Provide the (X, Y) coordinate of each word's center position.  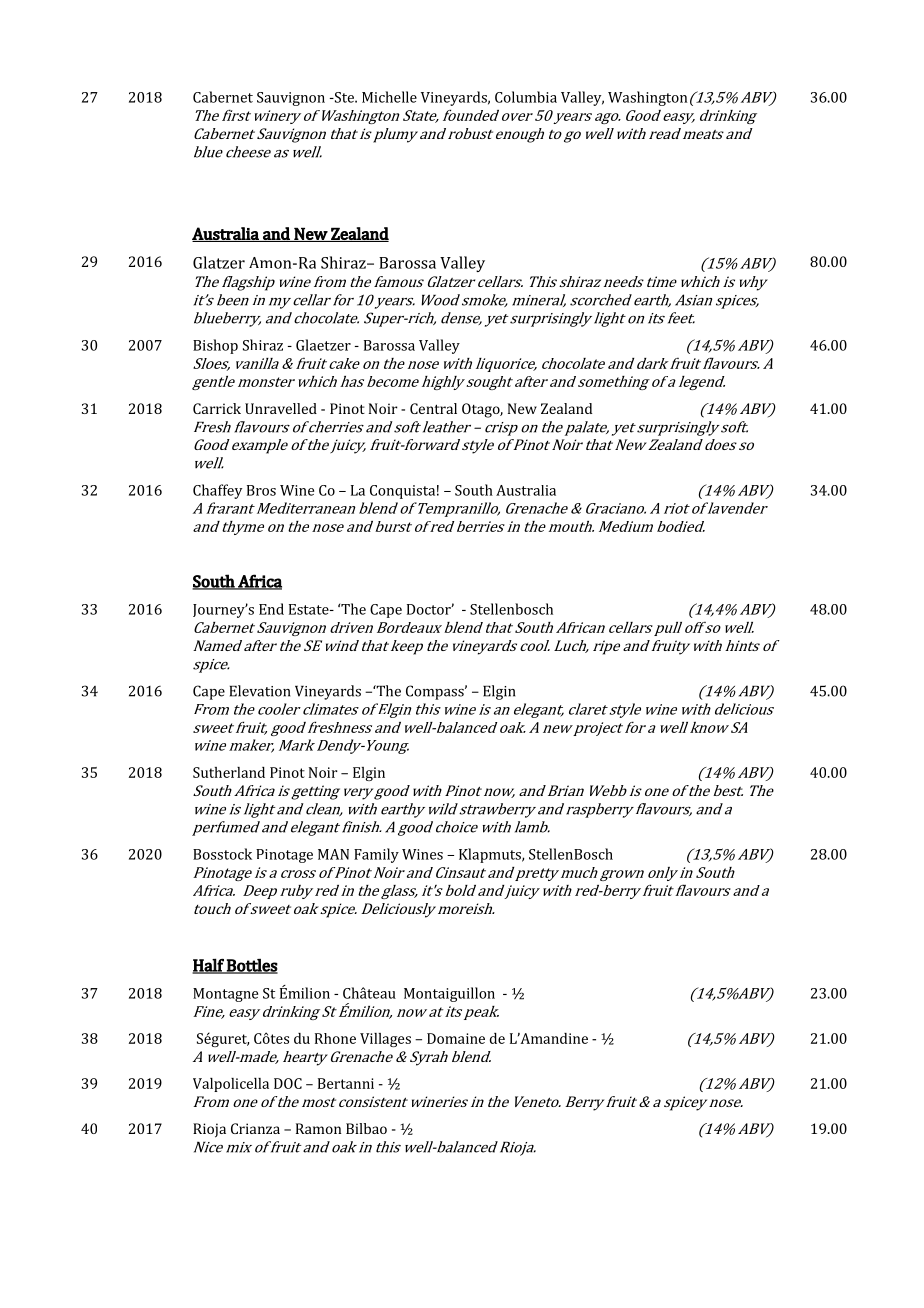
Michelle (389, 97)
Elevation (260, 691)
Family (376, 855)
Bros (261, 490)
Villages (385, 1040)
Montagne (225, 995)
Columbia (526, 97)
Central (433, 408)
